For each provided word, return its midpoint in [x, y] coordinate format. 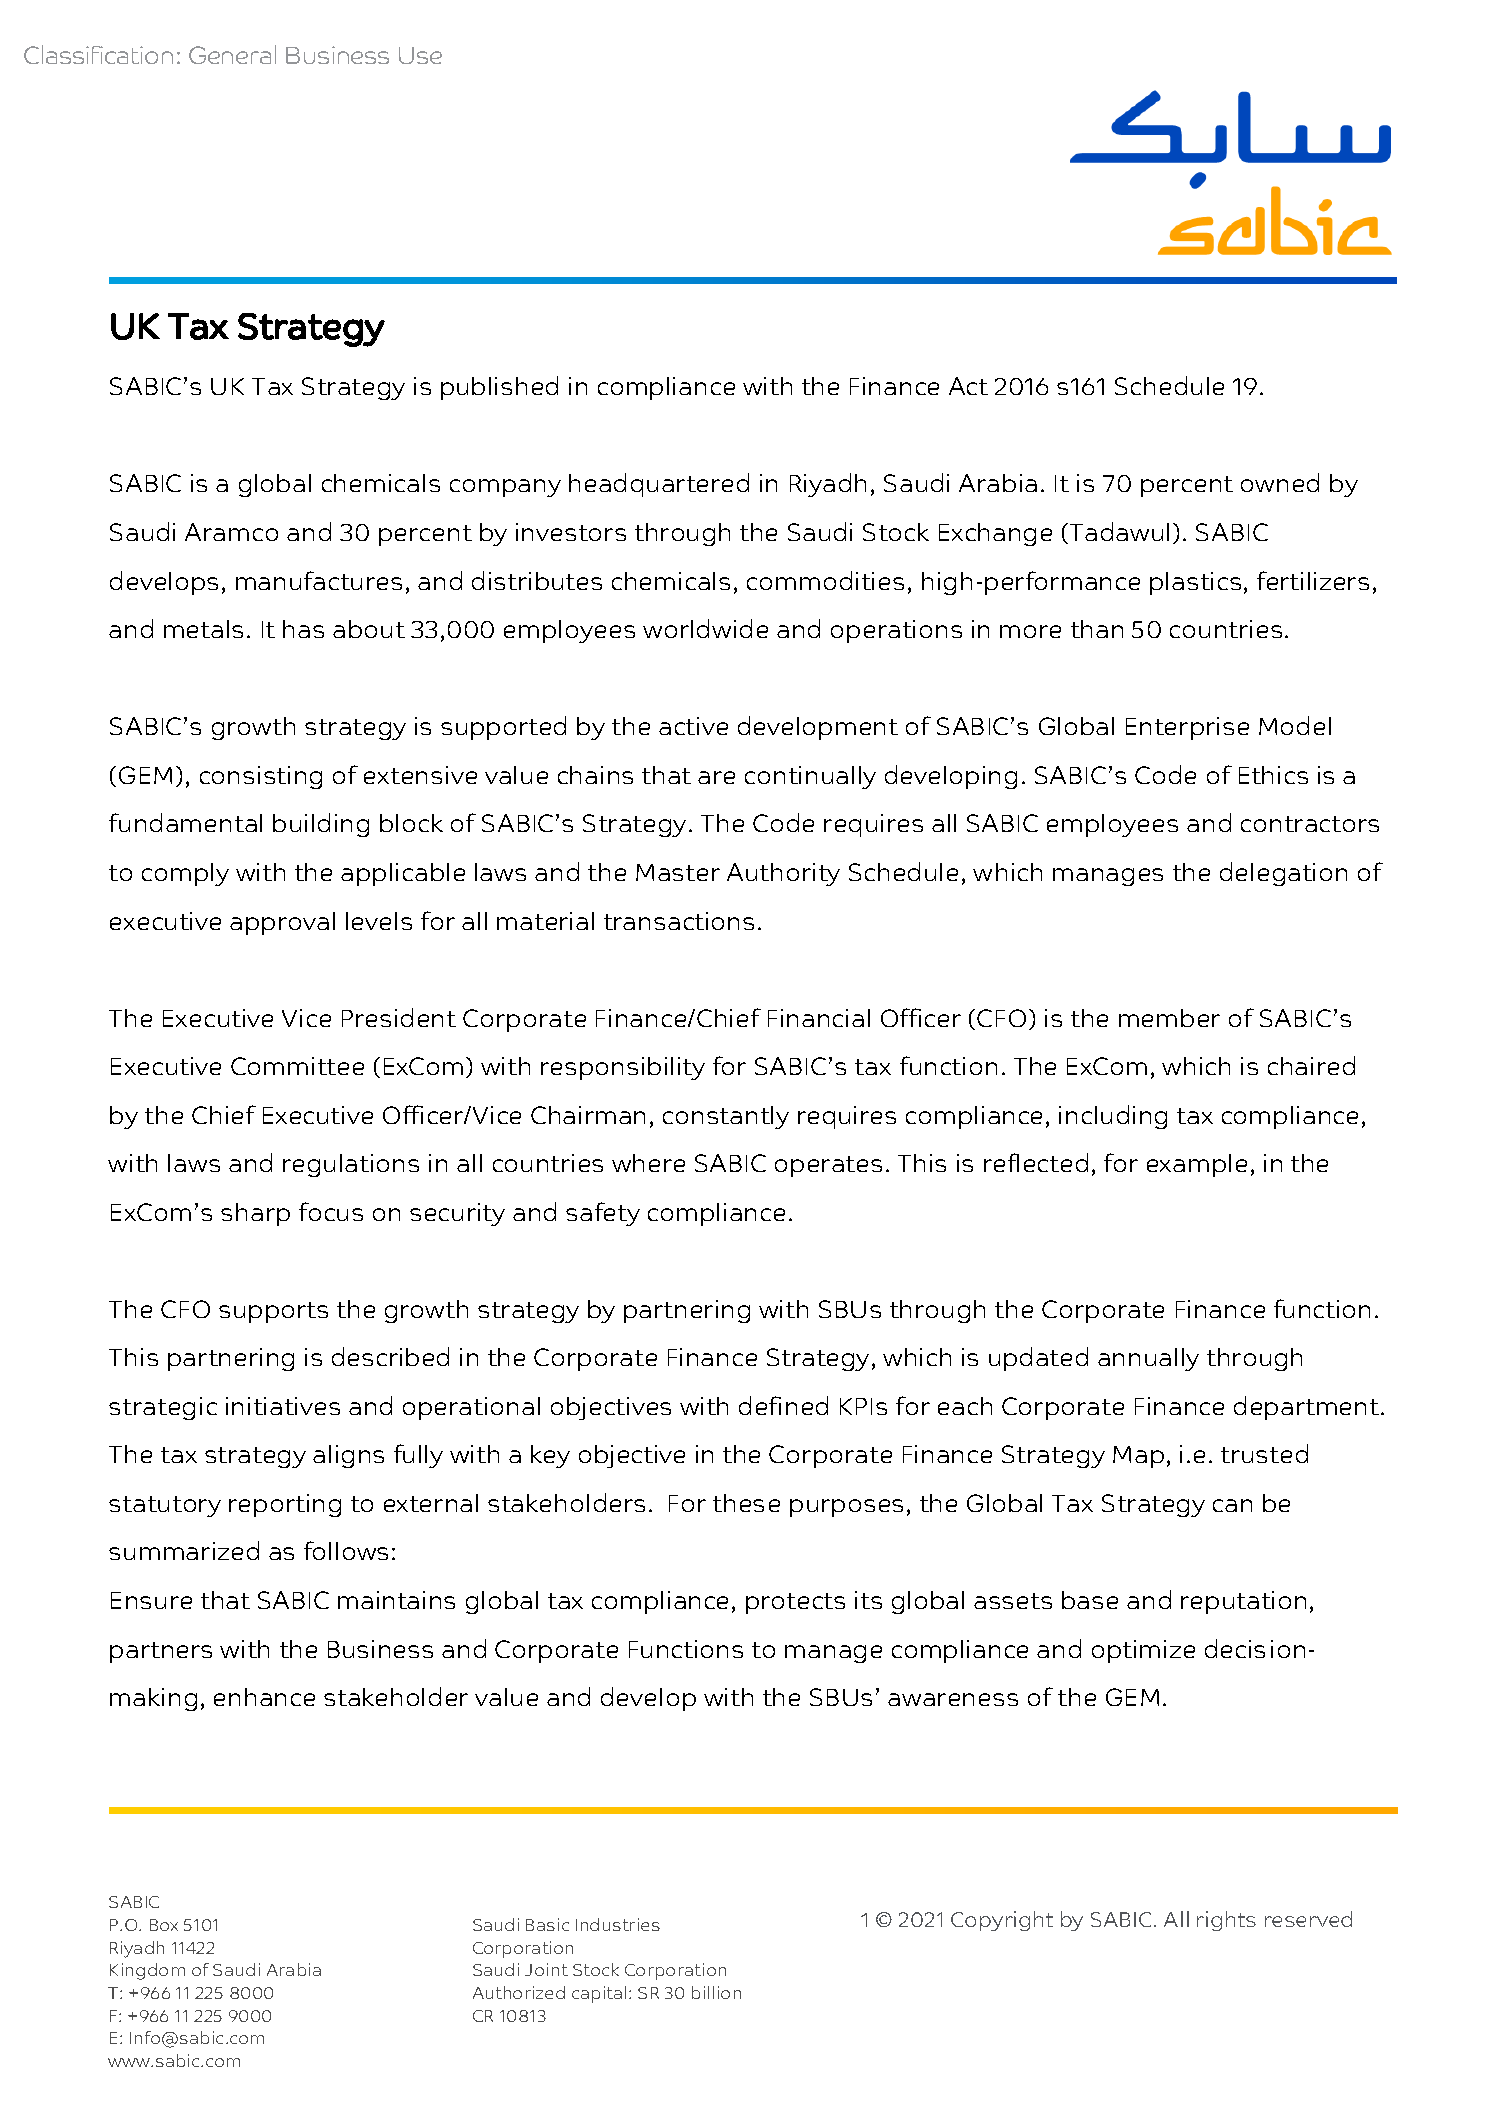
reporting [285, 1505]
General [232, 54]
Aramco [231, 532]
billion [716, 1992]
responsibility [623, 1068]
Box [164, 1925]
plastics [1195, 583]
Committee [297, 1066]
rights [1226, 1921]
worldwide [705, 628]
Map [1138, 1457]
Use [420, 55]
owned [1280, 482]
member [1169, 1018]
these [746, 1503]
